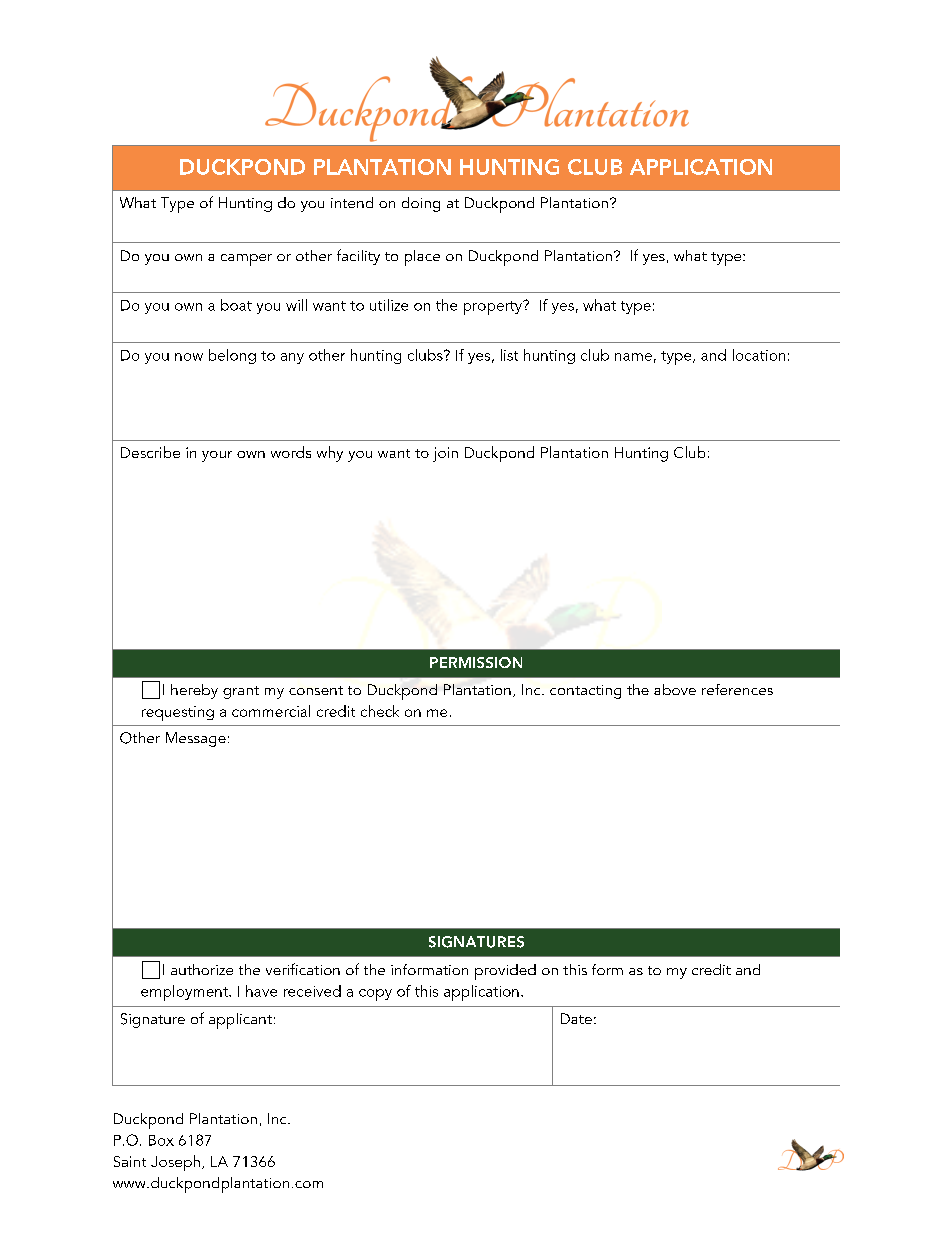 The image size is (952, 1233). Describe the element at coordinates (246, 260) in the screenshot. I see `camper` at that location.
